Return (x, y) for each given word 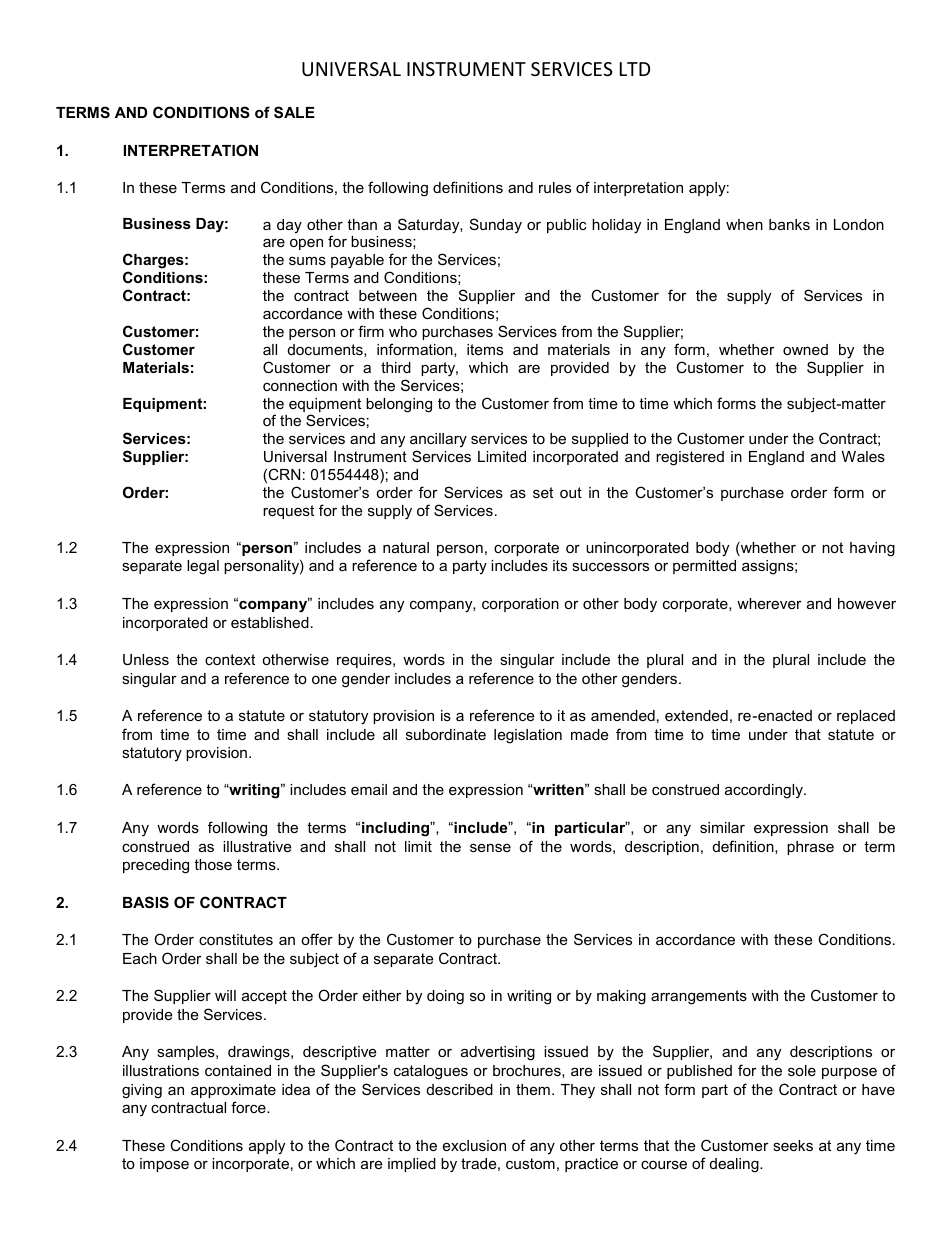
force (249, 1107)
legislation (528, 736)
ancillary (438, 442)
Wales (863, 456)
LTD (635, 69)
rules (555, 187)
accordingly (765, 791)
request (288, 512)
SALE (294, 112)
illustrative (257, 846)
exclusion (474, 1145)
